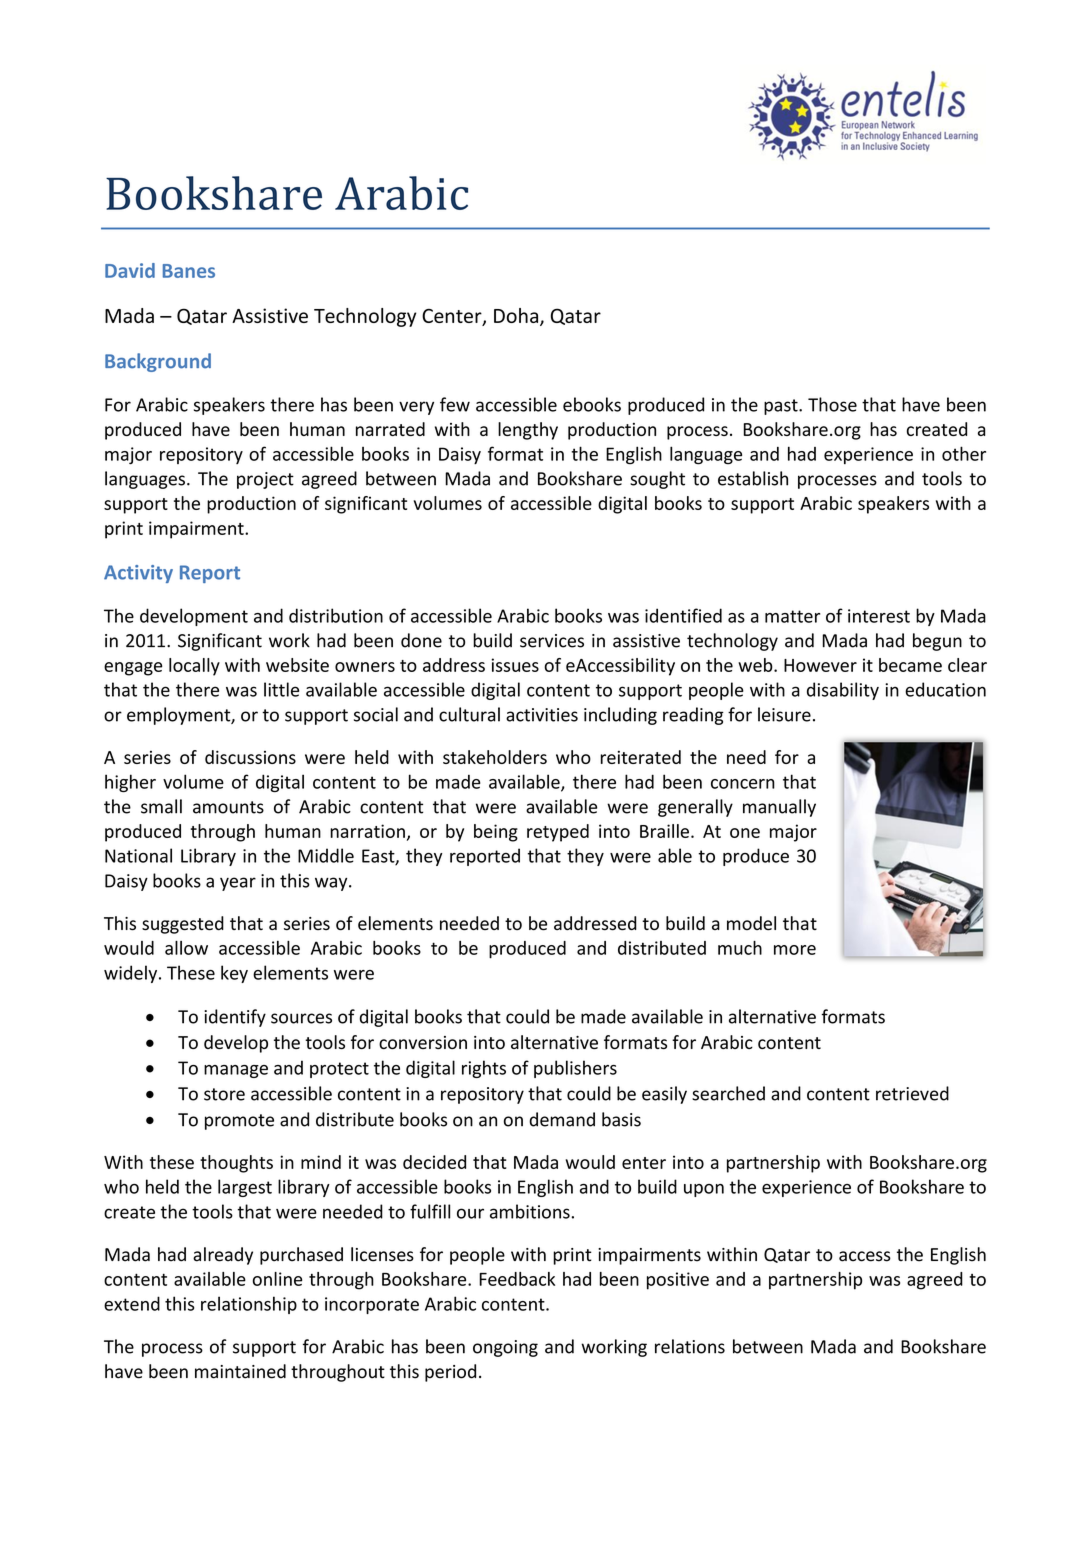 This document has width=1091, height=1543. Describe the element at coordinates (832, 404) in the document. I see `Those` at that location.
